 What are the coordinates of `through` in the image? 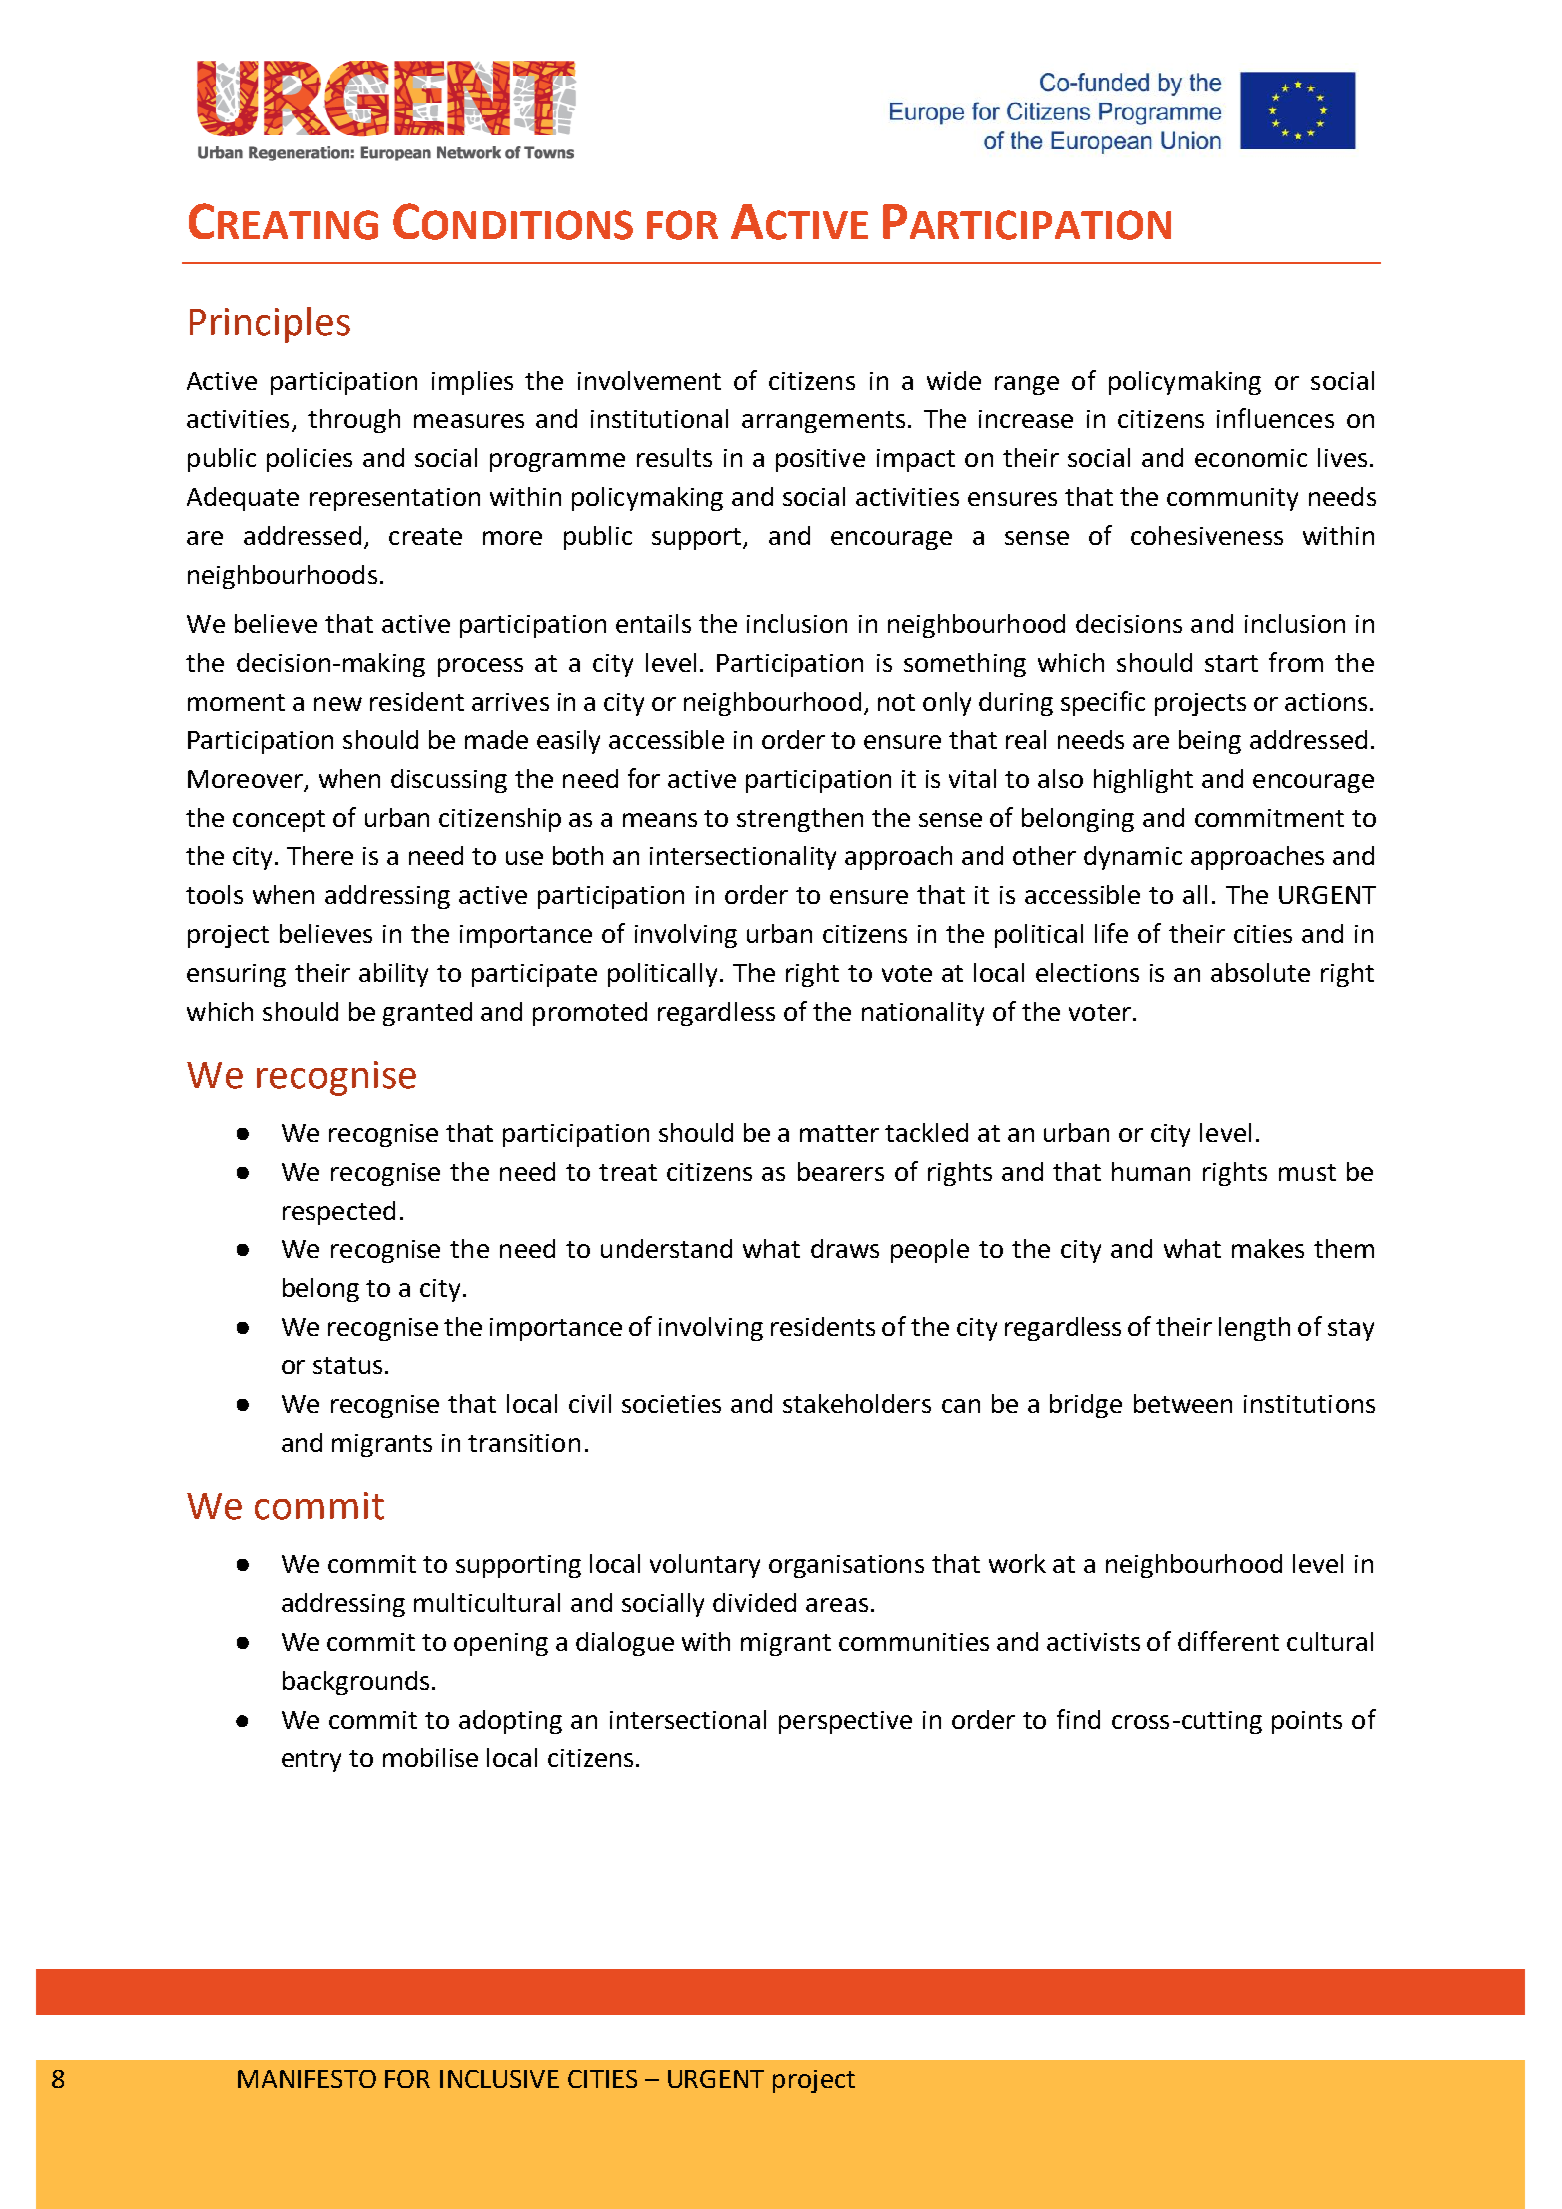 It's located at (354, 421).
